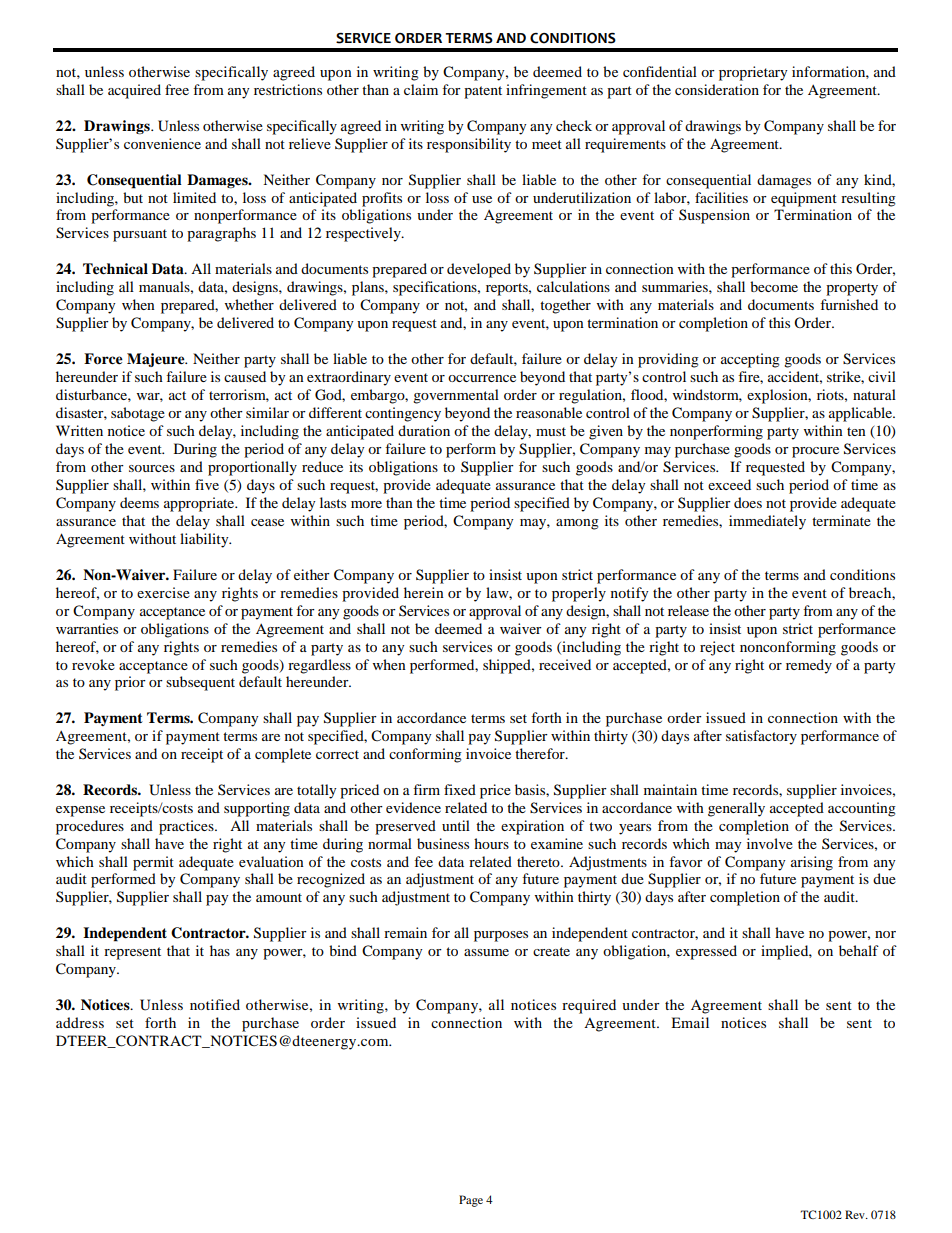 This screenshot has width=952, height=1233. What do you see at coordinates (690, 1022) in the screenshot?
I see `Email` at bounding box center [690, 1022].
